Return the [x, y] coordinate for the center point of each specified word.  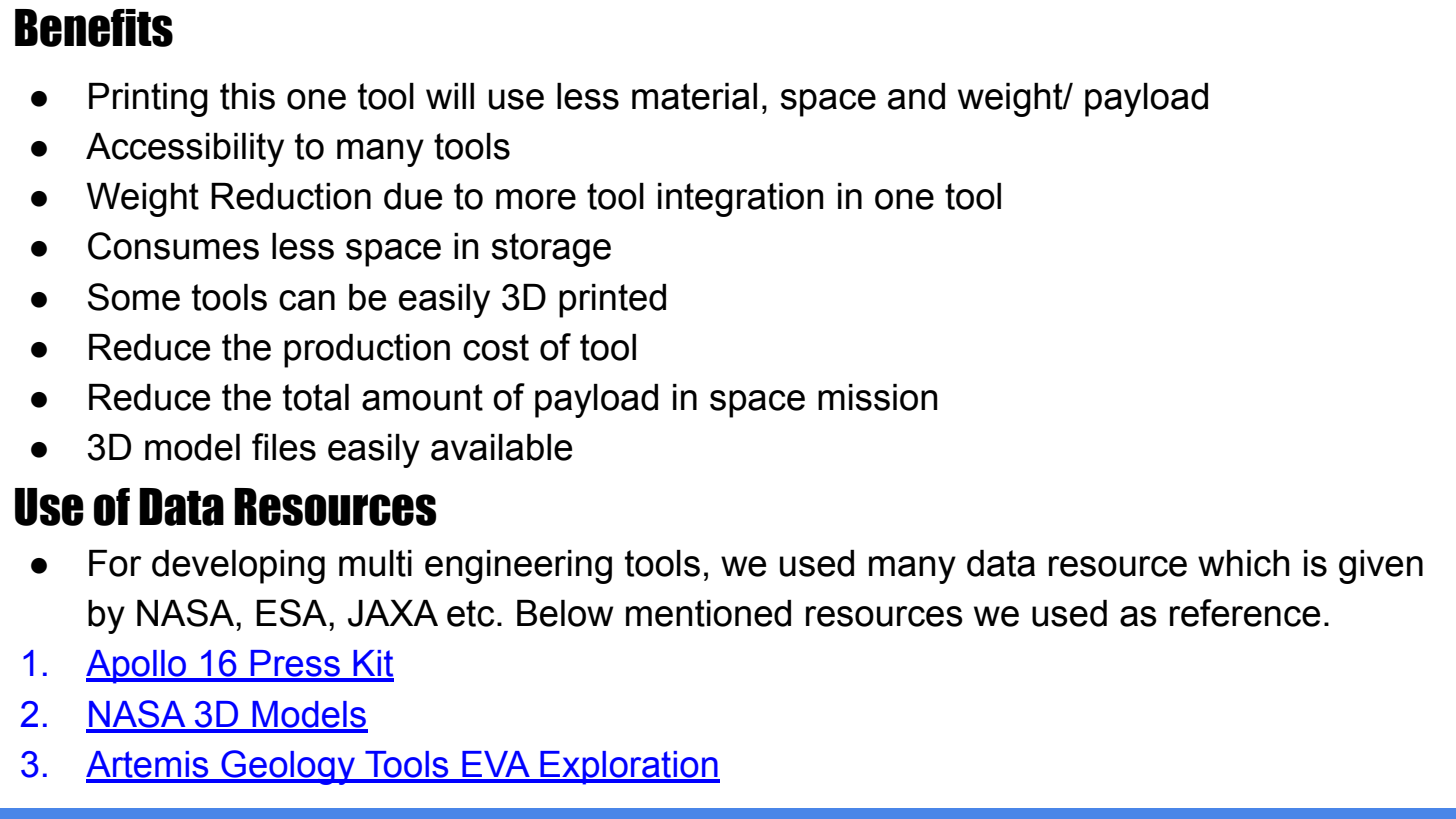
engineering [518, 567]
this [247, 96]
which [1244, 563]
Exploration [629, 768]
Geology [288, 767]
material [694, 96]
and [916, 96]
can [307, 300]
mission [878, 397]
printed [612, 301]
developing [238, 567]
